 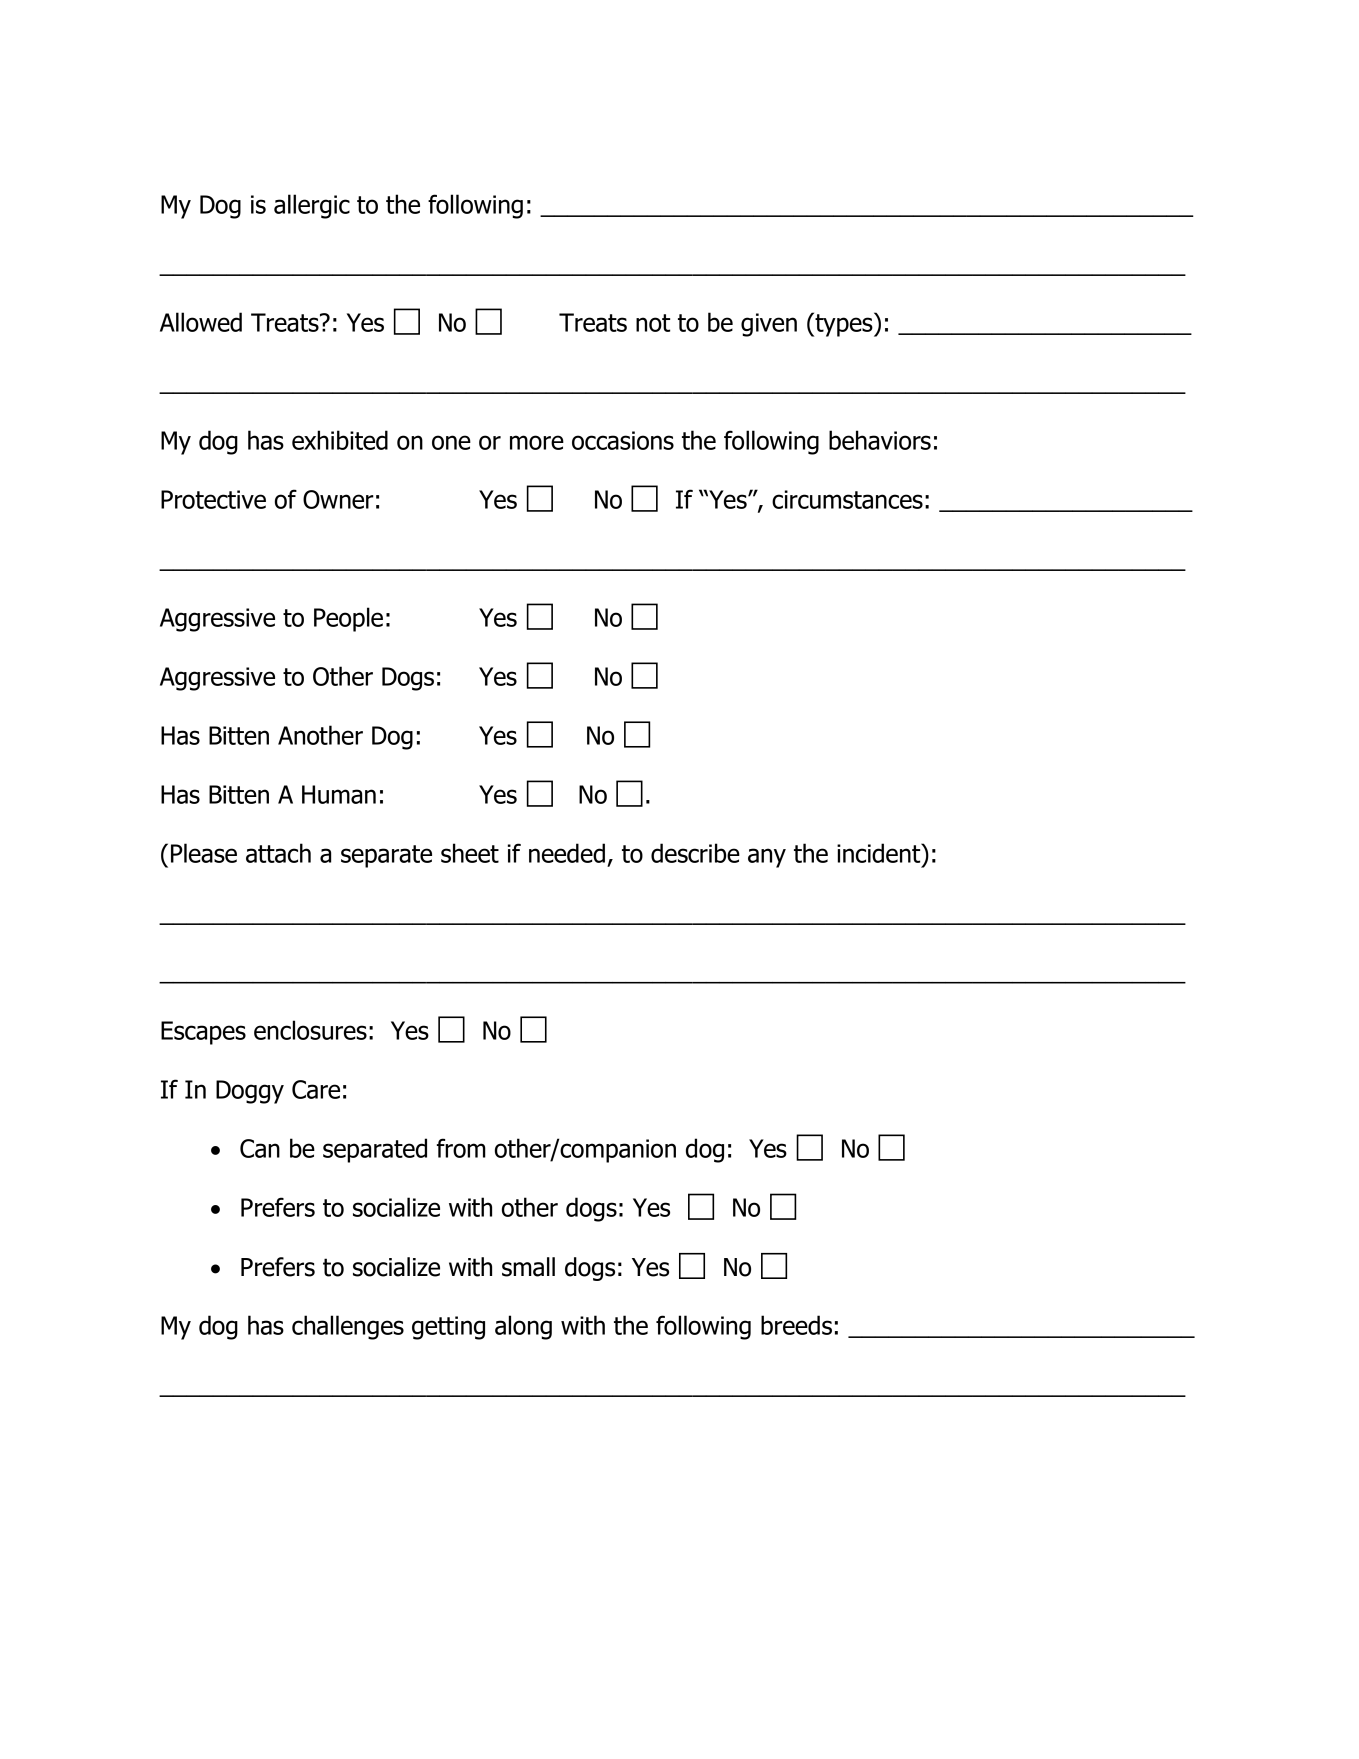 What do you see at coordinates (796, 1325) in the screenshot?
I see `breeds` at bounding box center [796, 1325].
